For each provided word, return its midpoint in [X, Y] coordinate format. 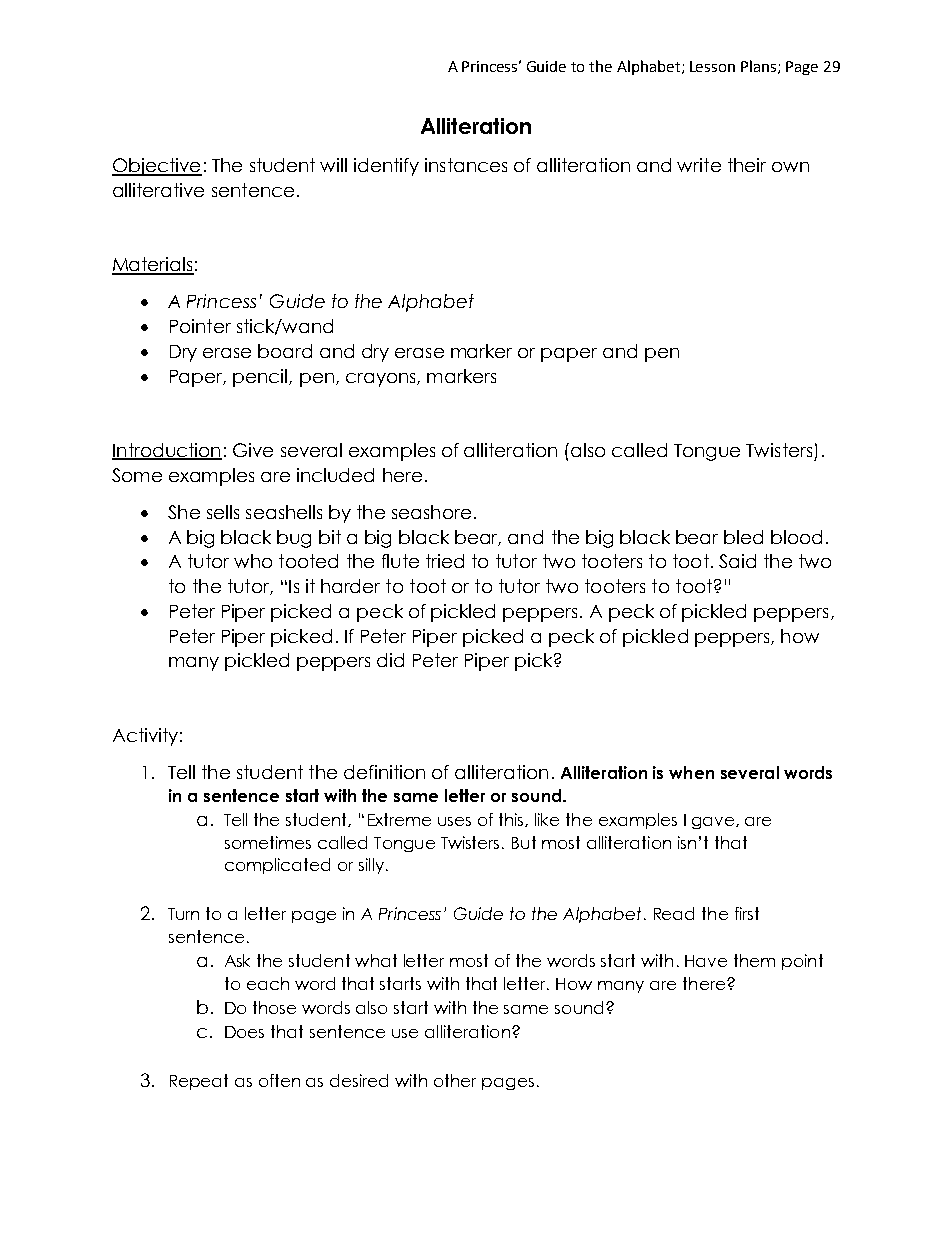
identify [386, 167]
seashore [431, 512]
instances [466, 165]
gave [714, 823]
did [390, 660]
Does [244, 1032]
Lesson [712, 66]
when [691, 772]
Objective [157, 167]
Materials [153, 265]
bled [743, 537]
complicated [277, 866]
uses [454, 821]
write [699, 165]
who [253, 561]
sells [223, 512]
